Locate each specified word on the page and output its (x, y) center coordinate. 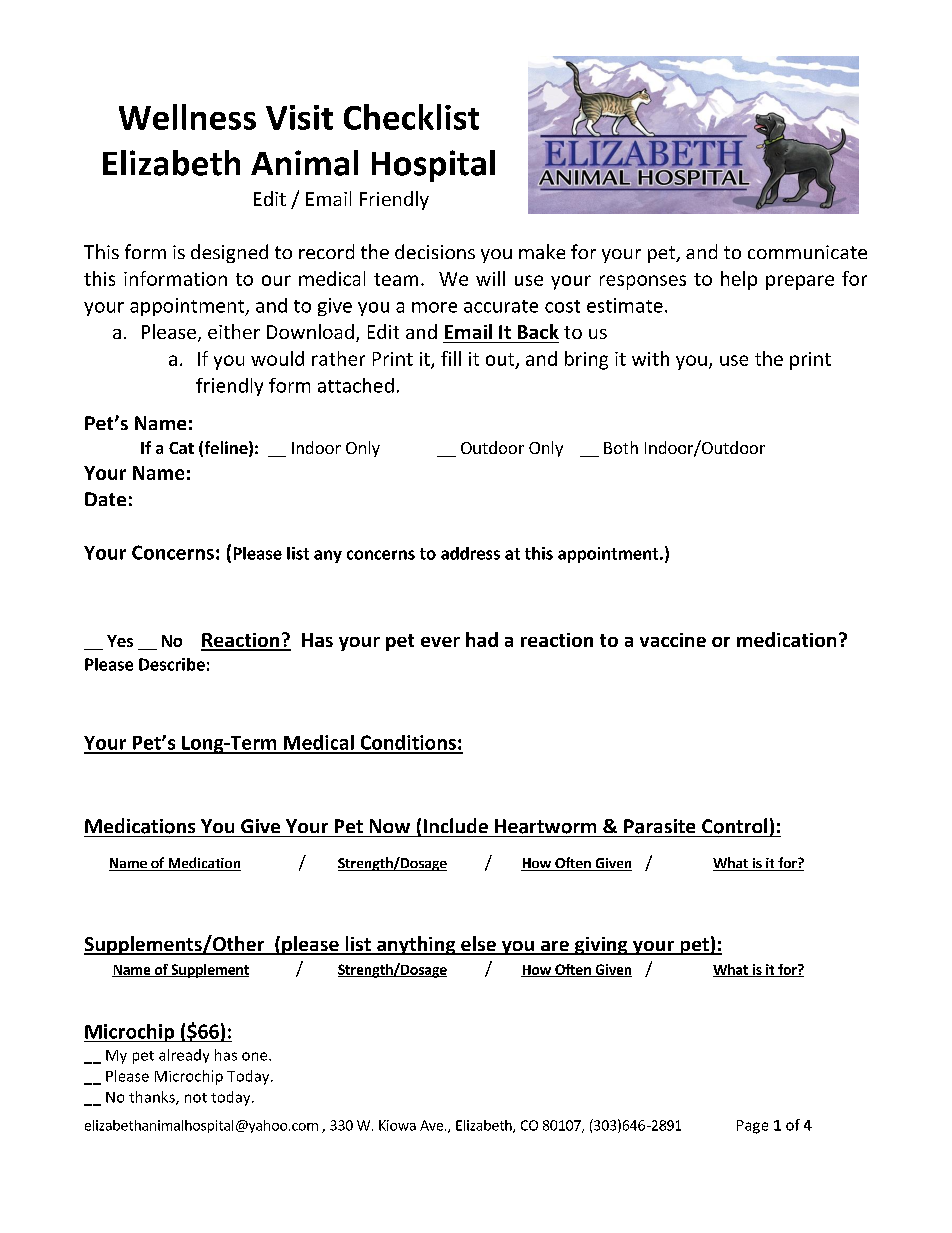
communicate (807, 252)
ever (440, 642)
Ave (431, 1125)
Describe (172, 664)
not (196, 1098)
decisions (435, 251)
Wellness (187, 117)
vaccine (673, 640)
